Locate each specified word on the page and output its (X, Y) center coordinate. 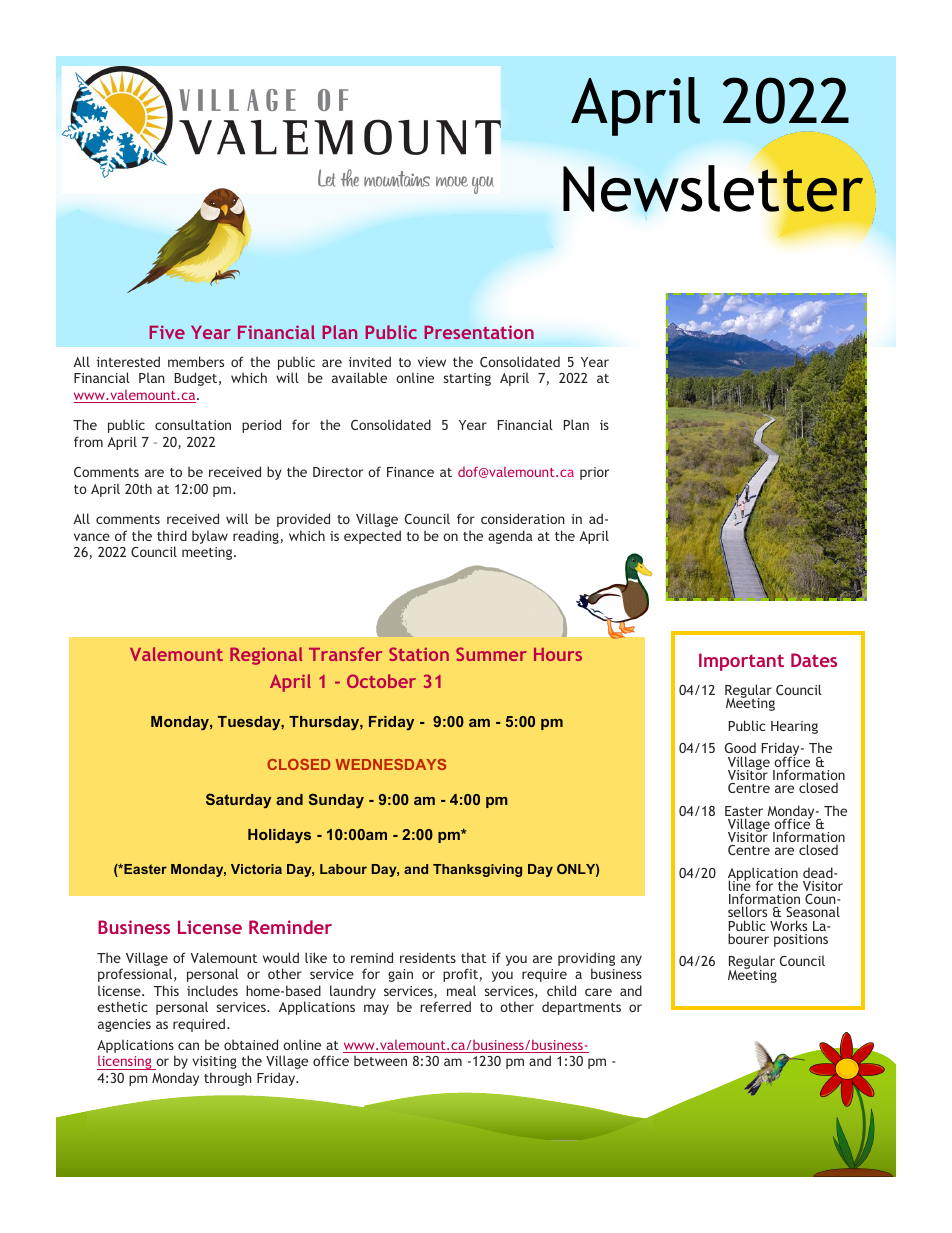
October (381, 681)
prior (594, 473)
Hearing (794, 727)
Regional (266, 656)
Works (788, 925)
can (188, 1046)
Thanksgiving (477, 870)
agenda (510, 537)
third (172, 535)
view (432, 362)
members (196, 361)
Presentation (479, 332)
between (380, 1060)
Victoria (256, 869)
